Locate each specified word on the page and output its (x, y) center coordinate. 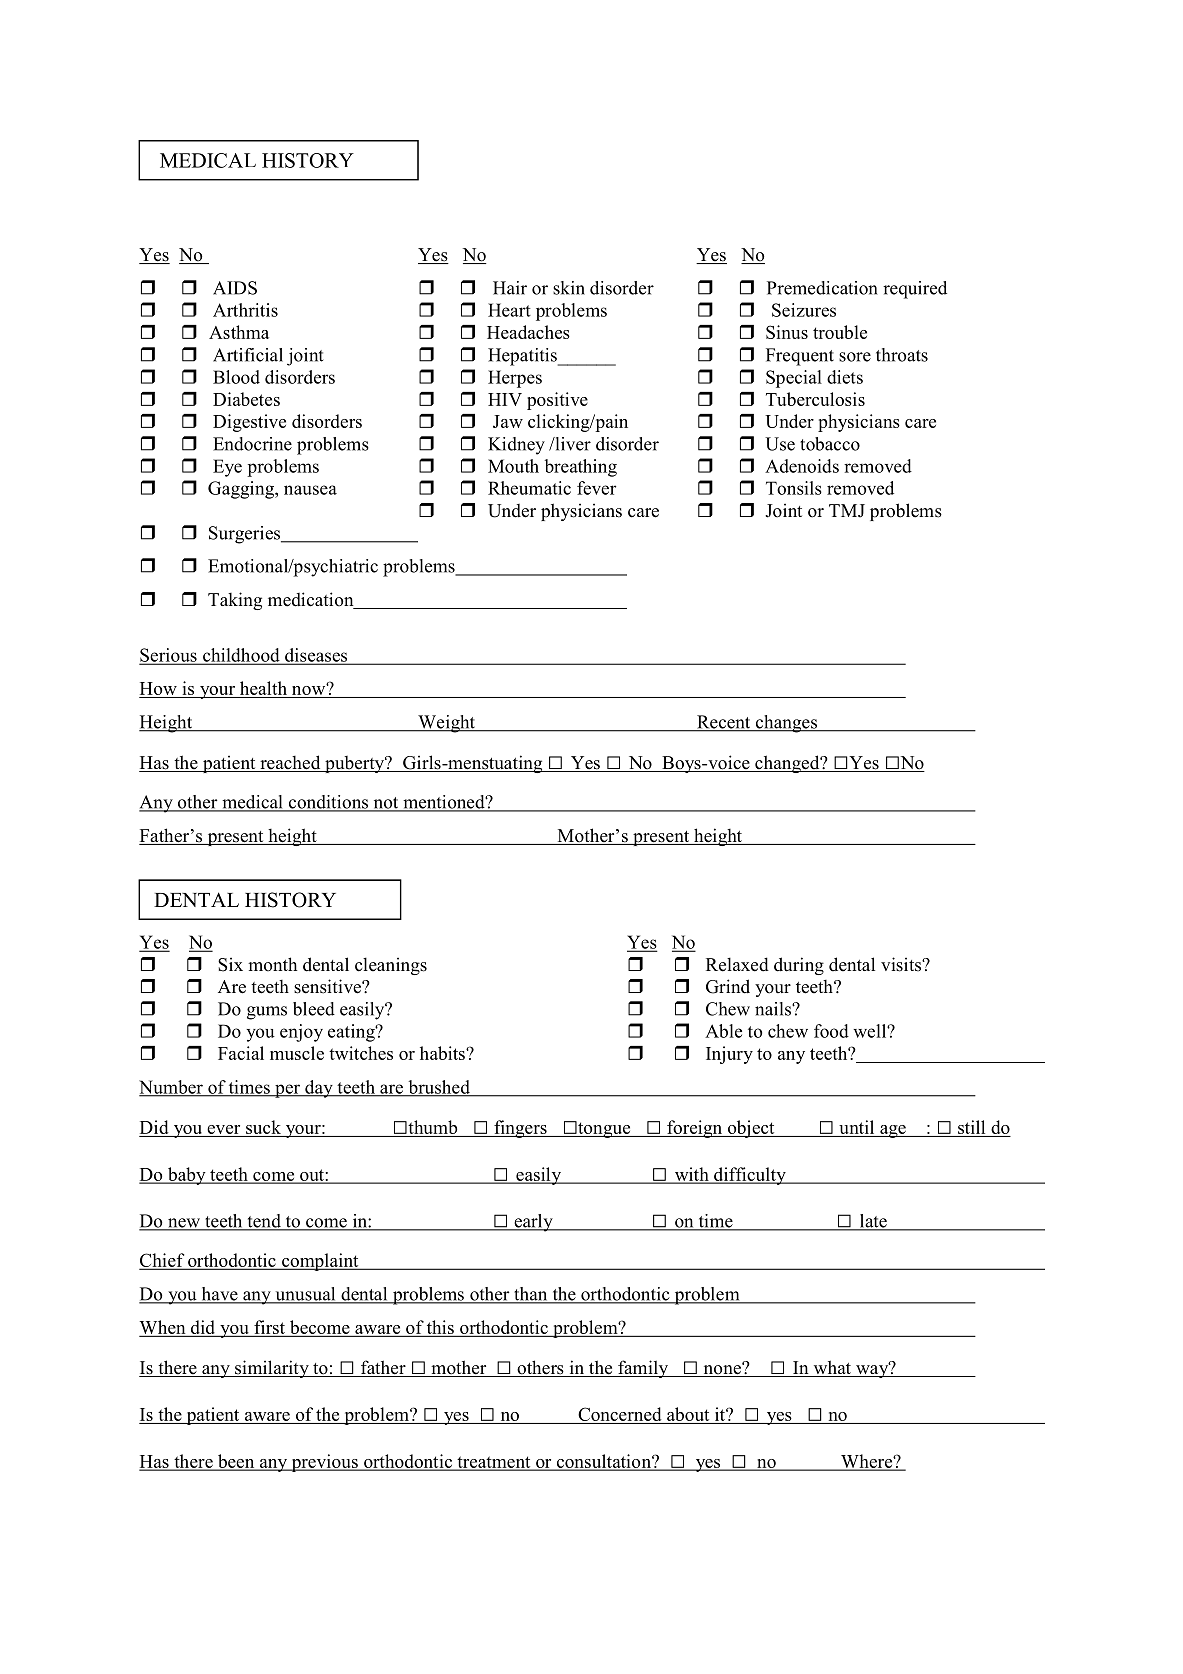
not (386, 804)
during (799, 966)
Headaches (528, 332)
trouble (840, 332)
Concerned (620, 1414)
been (236, 1462)
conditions (328, 803)
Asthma (239, 332)
